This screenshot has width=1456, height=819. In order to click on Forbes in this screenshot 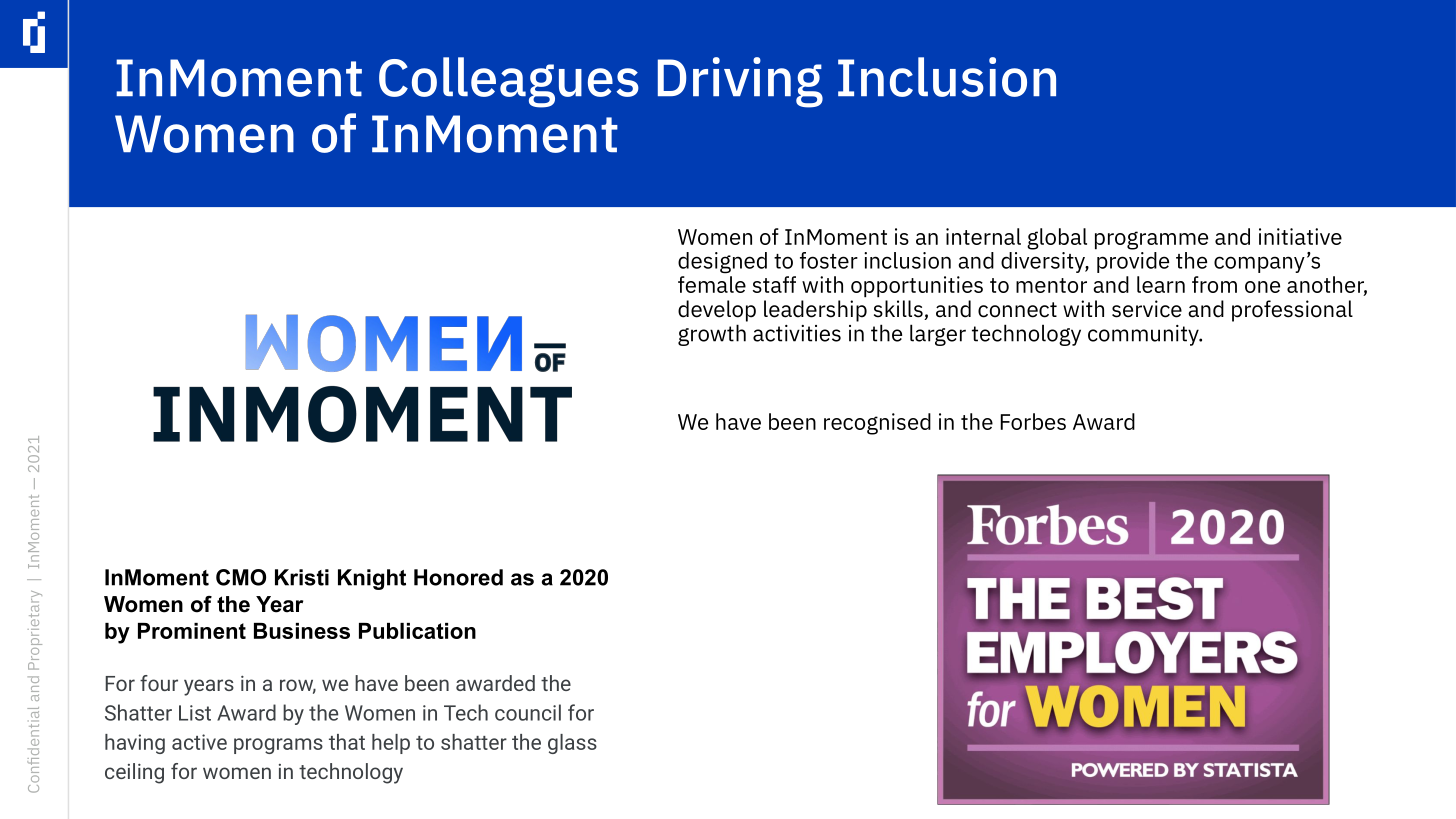, I will do `click(1033, 421)`.
